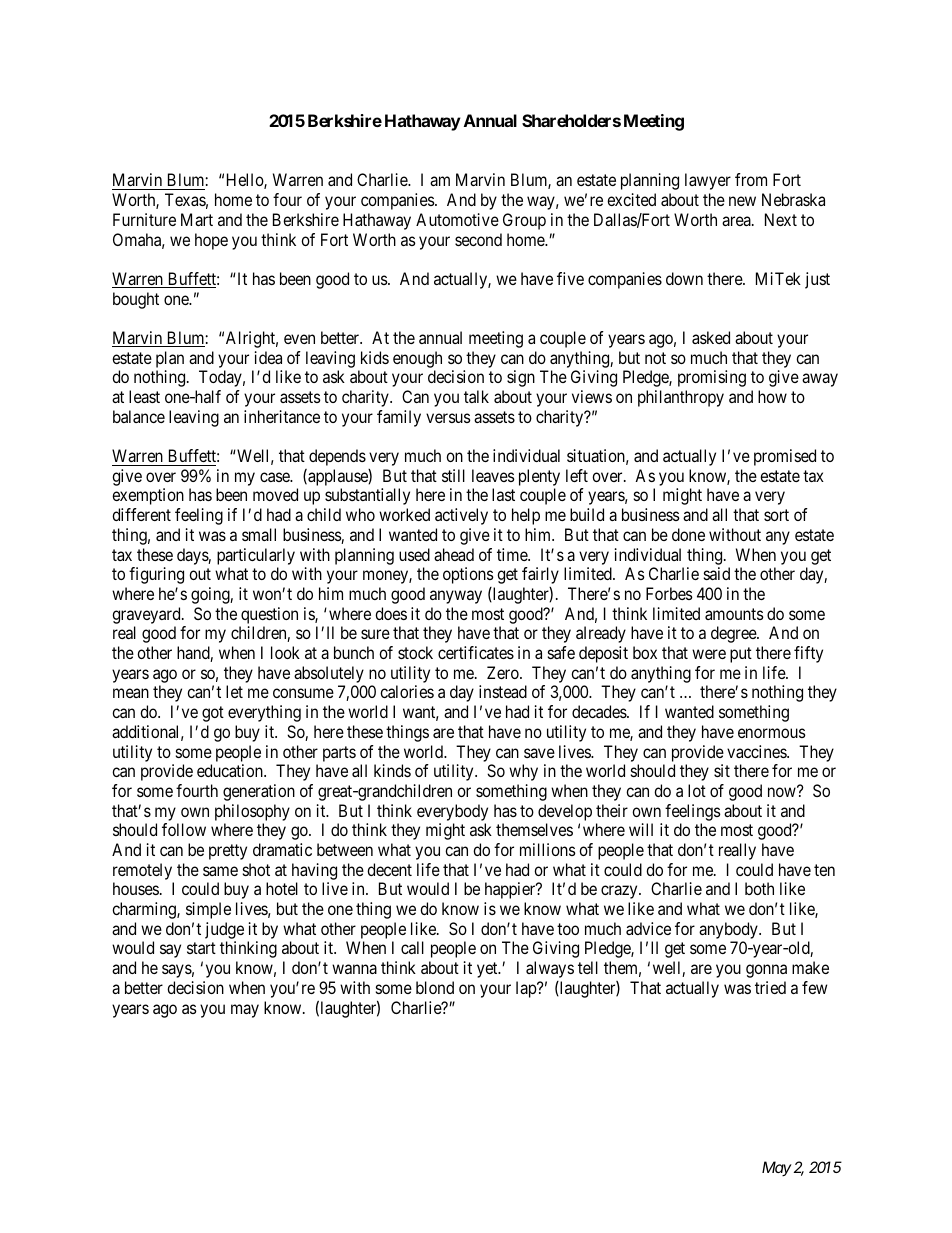  Describe the element at coordinates (457, 219) in the image. I see `Automotive` at that location.
